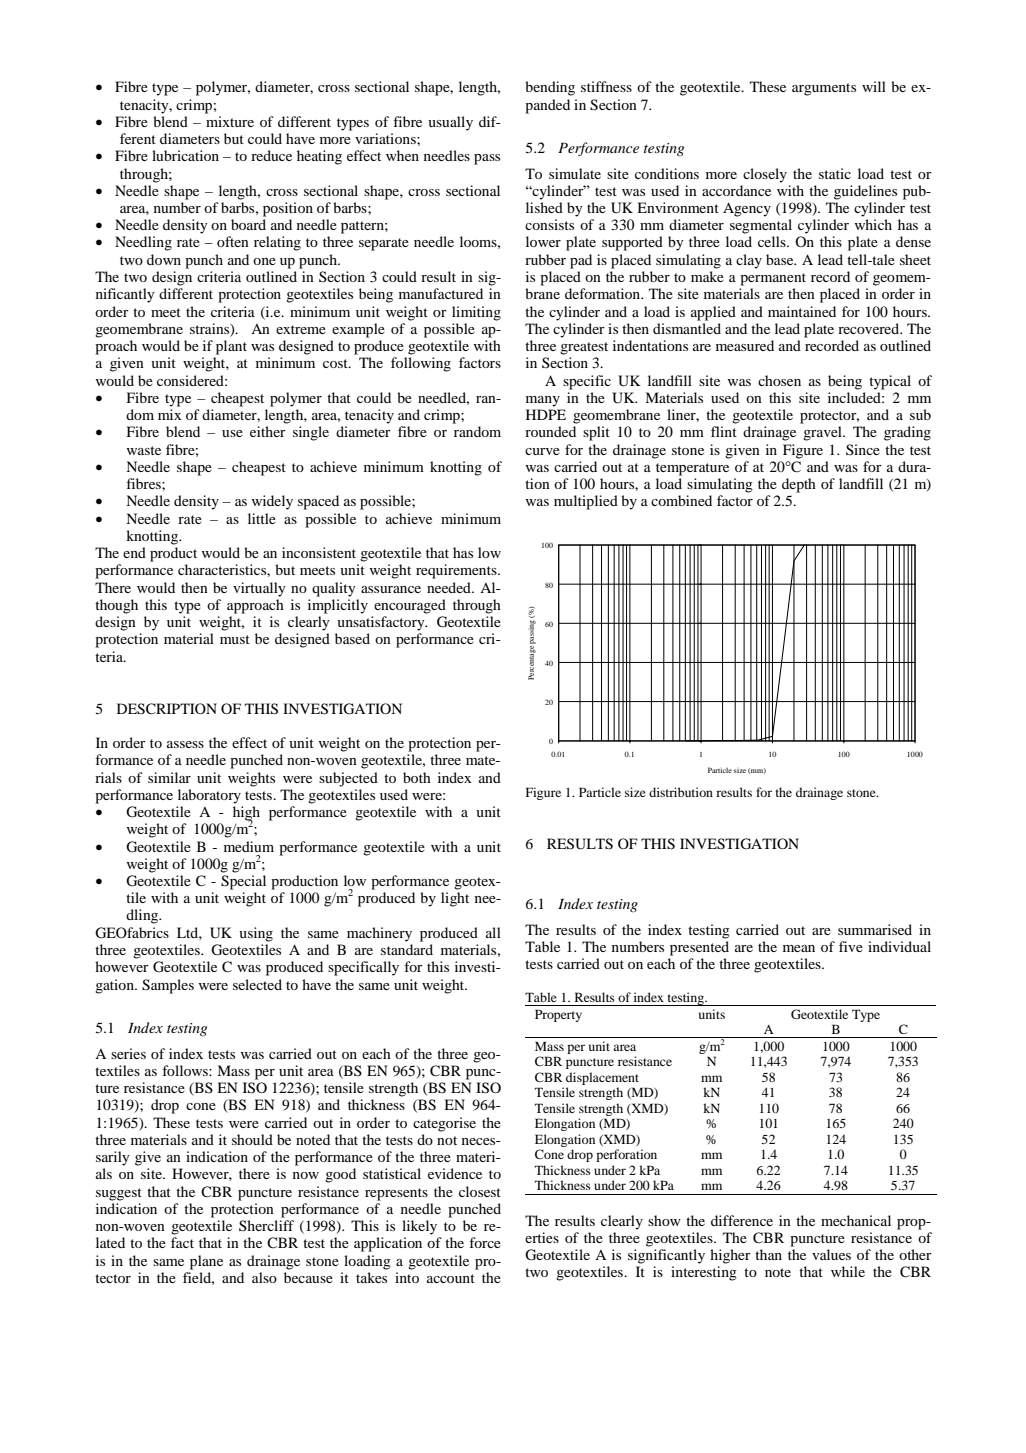  What do you see at coordinates (206, 1262) in the page?
I see `plane` at bounding box center [206, 1262].
